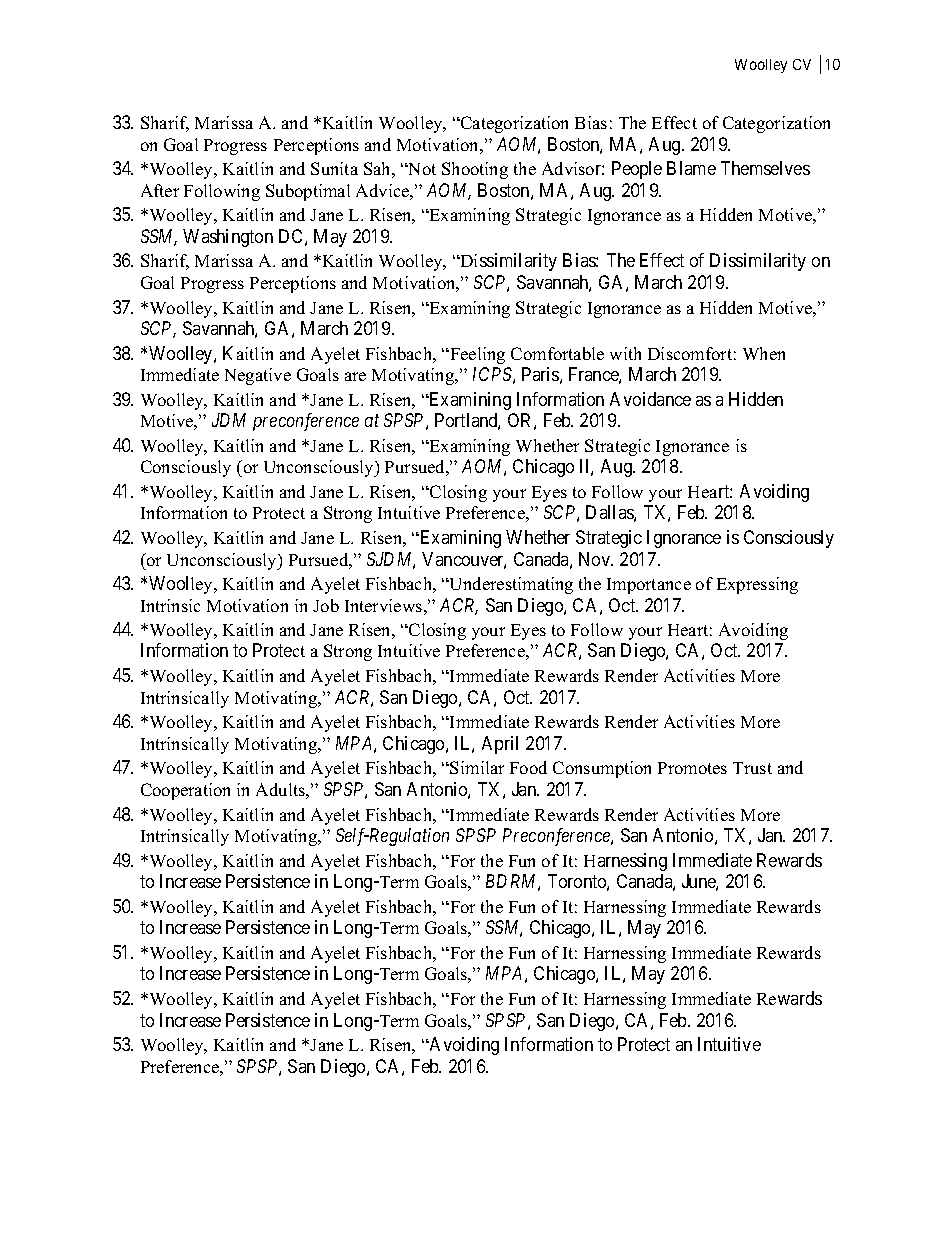 The image size is (952, 1233). Describe the element at coordinates (160, 190) in the document. I see `After` at that location.
